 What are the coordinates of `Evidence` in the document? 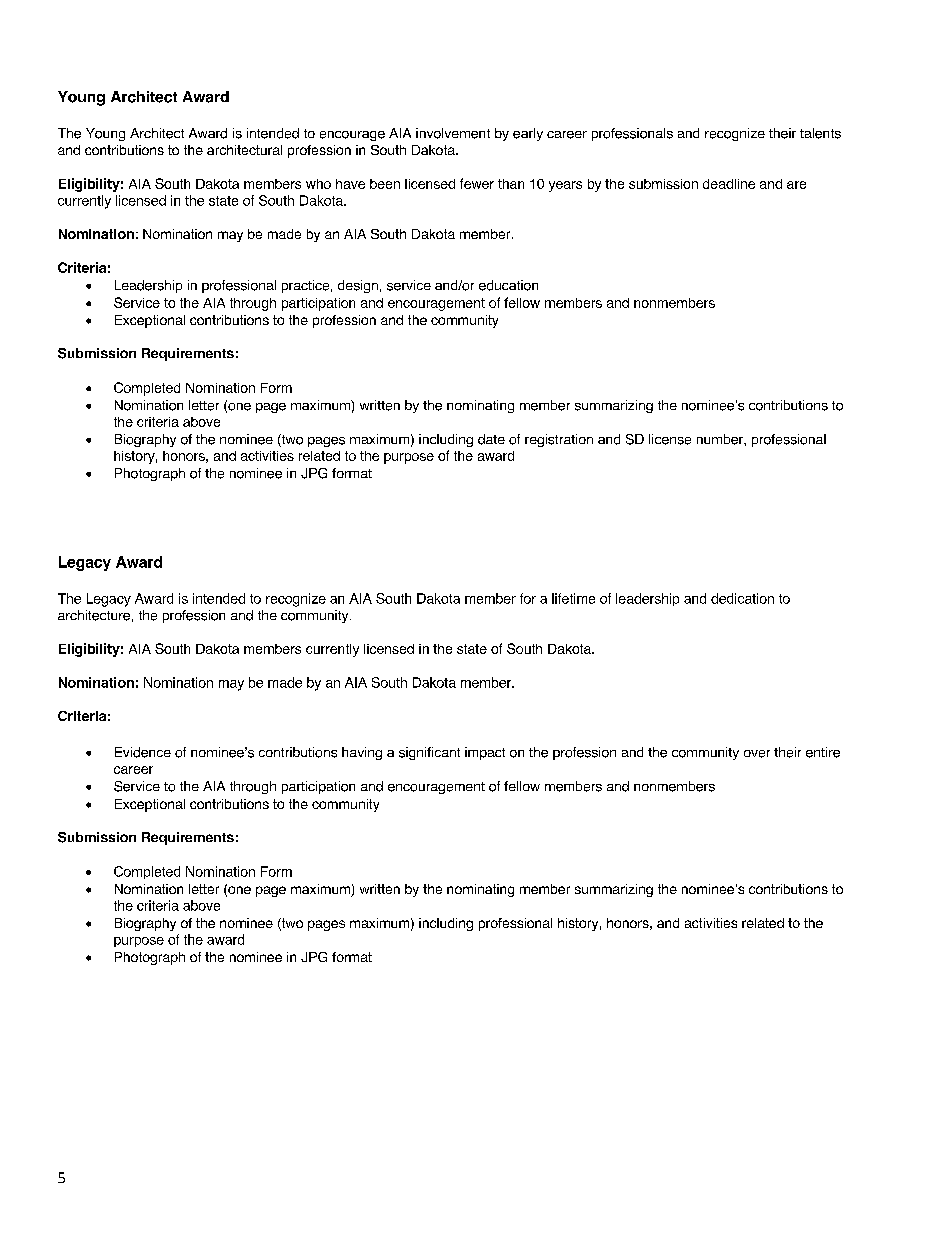 It's located at (143, 752).
